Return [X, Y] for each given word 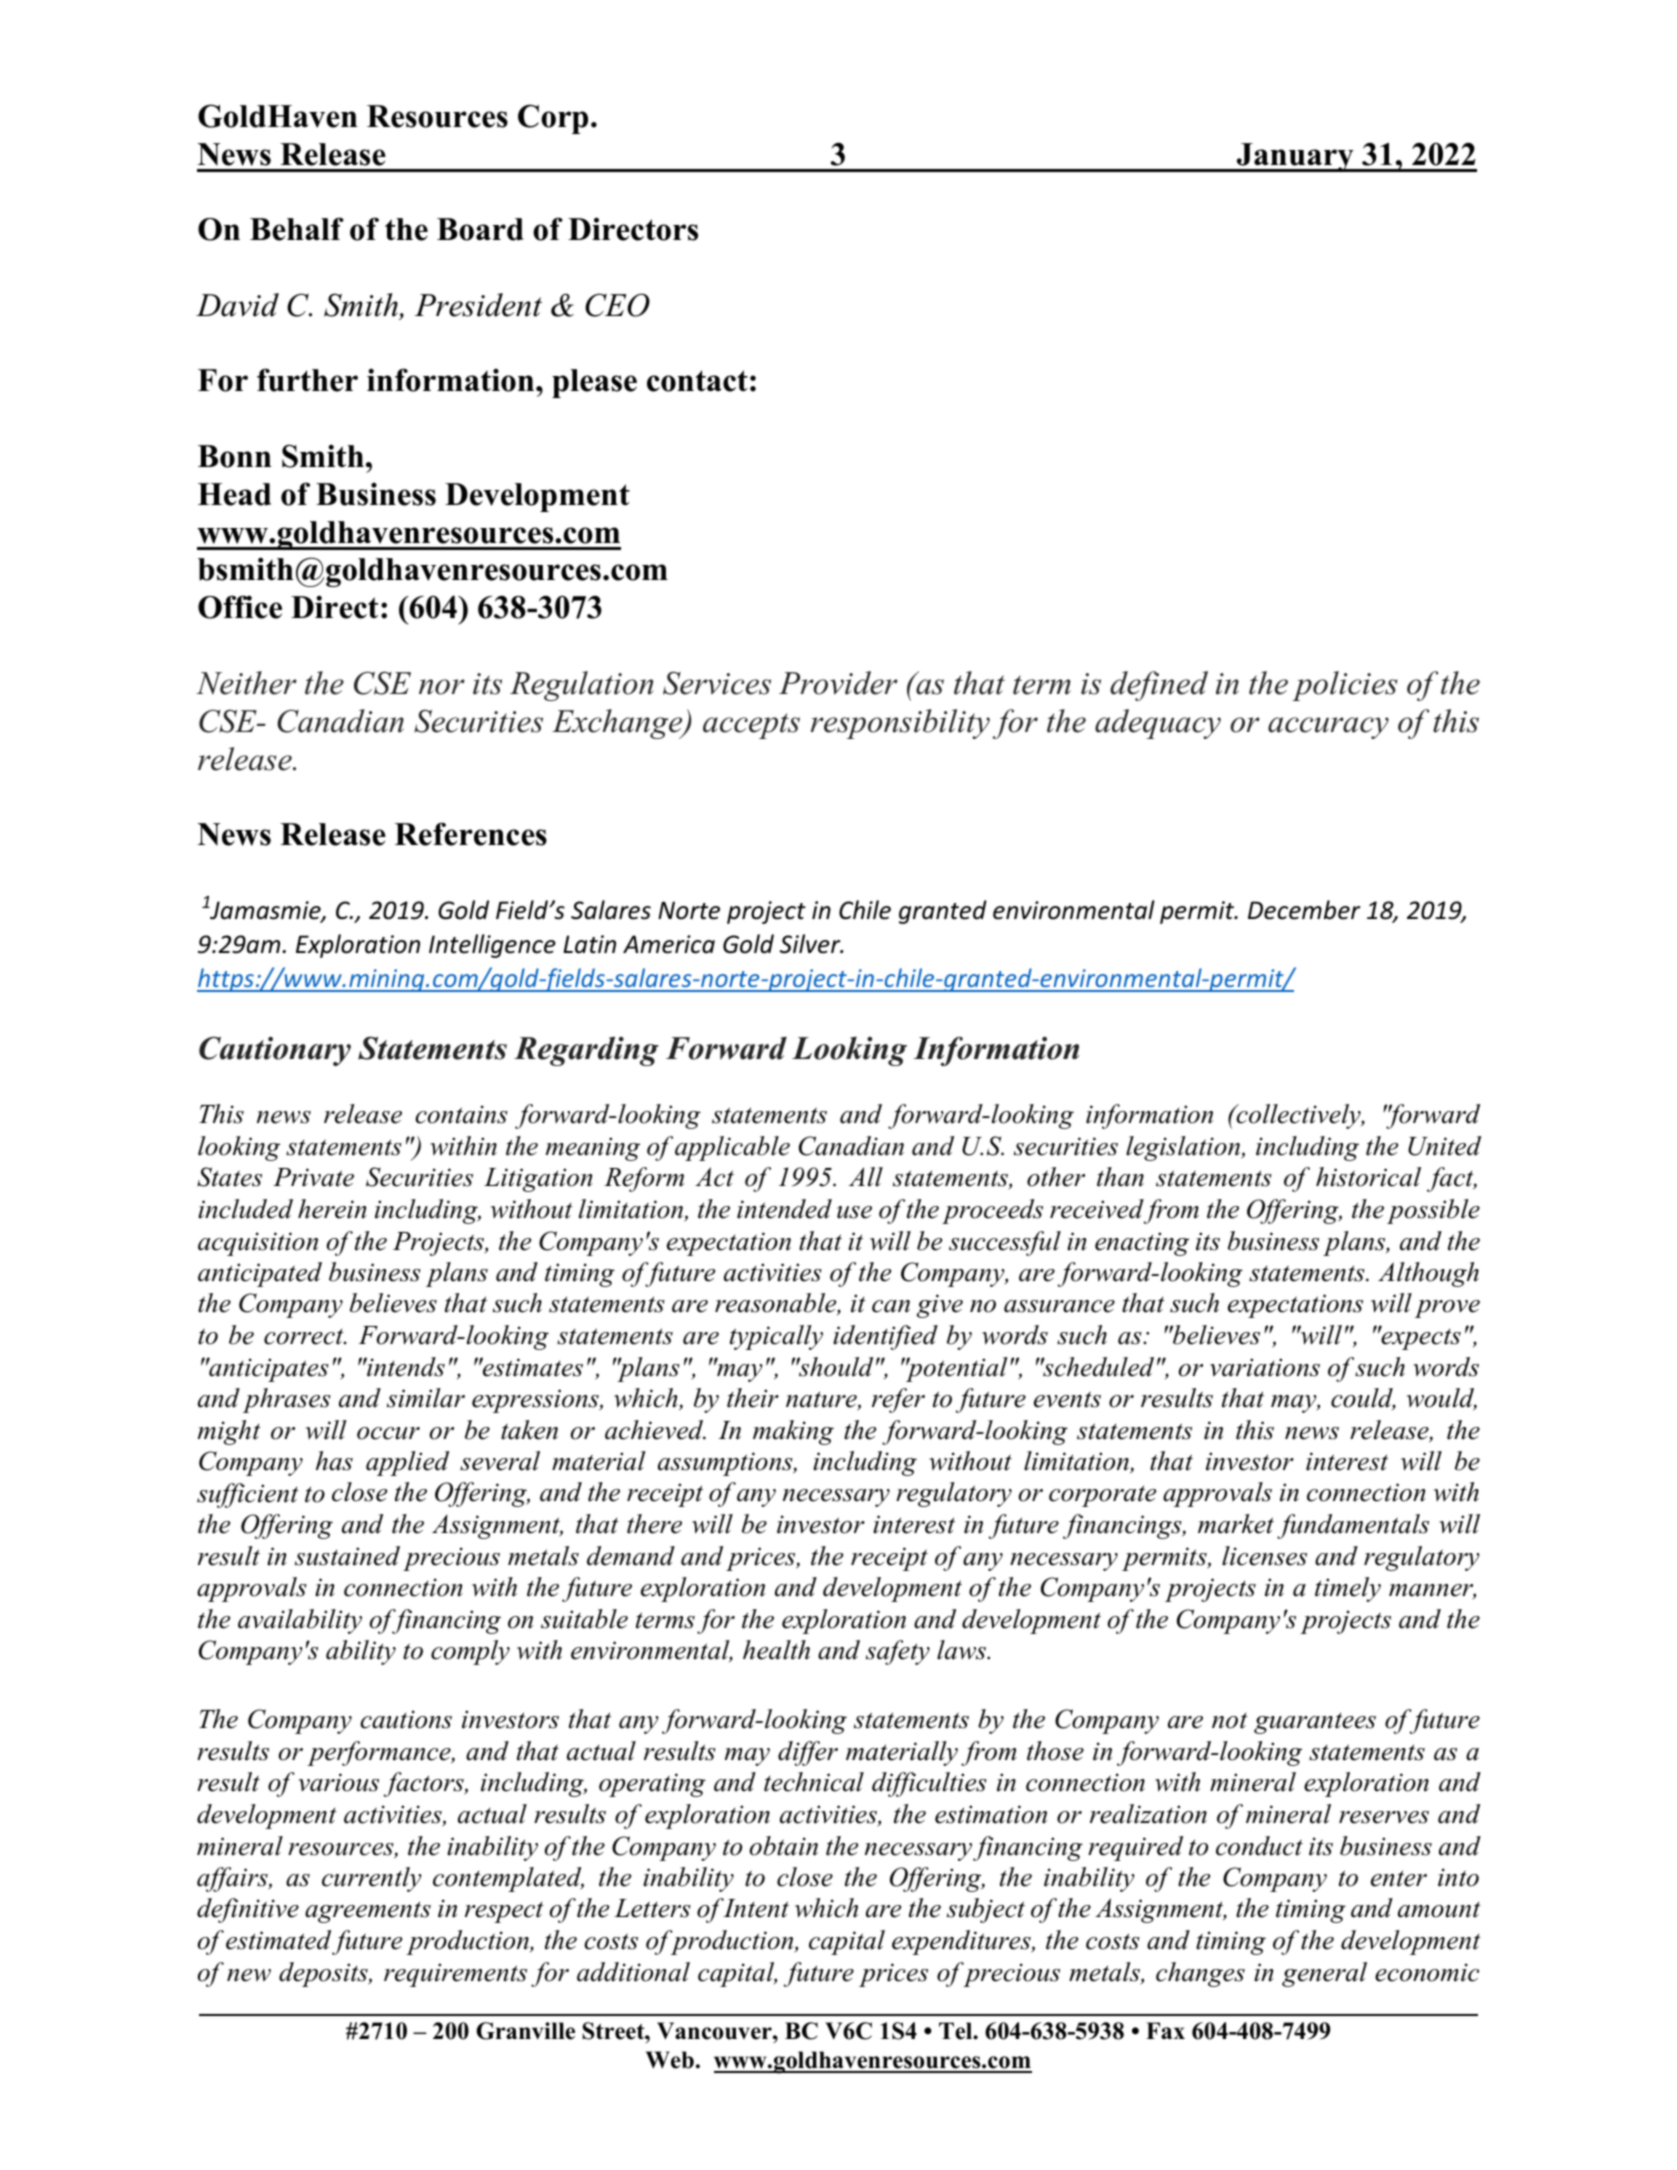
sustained [347, 1556]
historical [1368, 1177]
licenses [1264, 1556]
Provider [838, 683]
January [1295, 157]
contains [461, 1114]
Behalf [297, 229]
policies [1344, 686]
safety [898, 1652]
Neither [246, 683]
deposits [324, 1974]
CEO [617, 305]
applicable [732, 1148]
